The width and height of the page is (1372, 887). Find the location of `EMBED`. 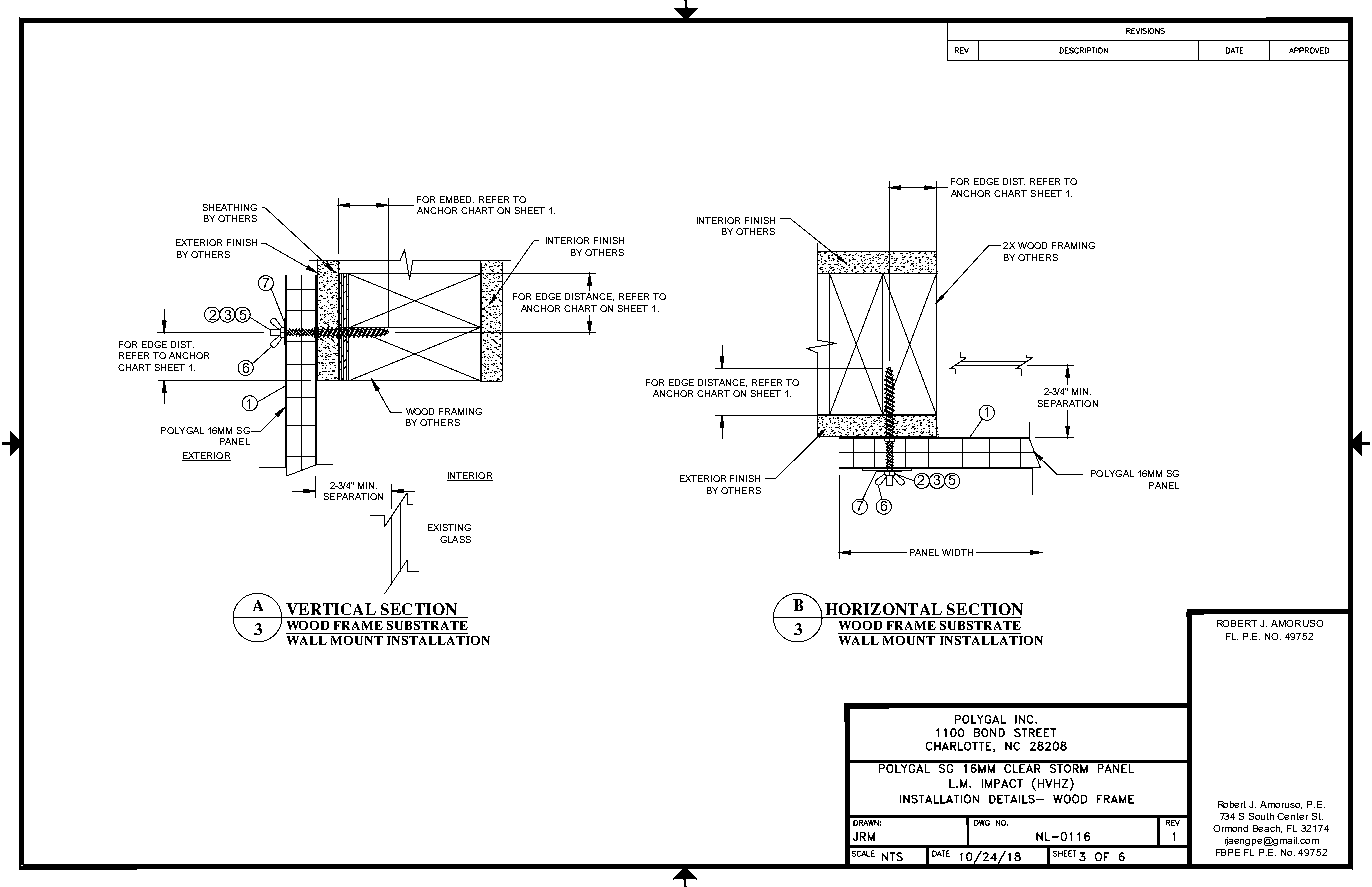

EMBED is located at coordinates (457, 199).
